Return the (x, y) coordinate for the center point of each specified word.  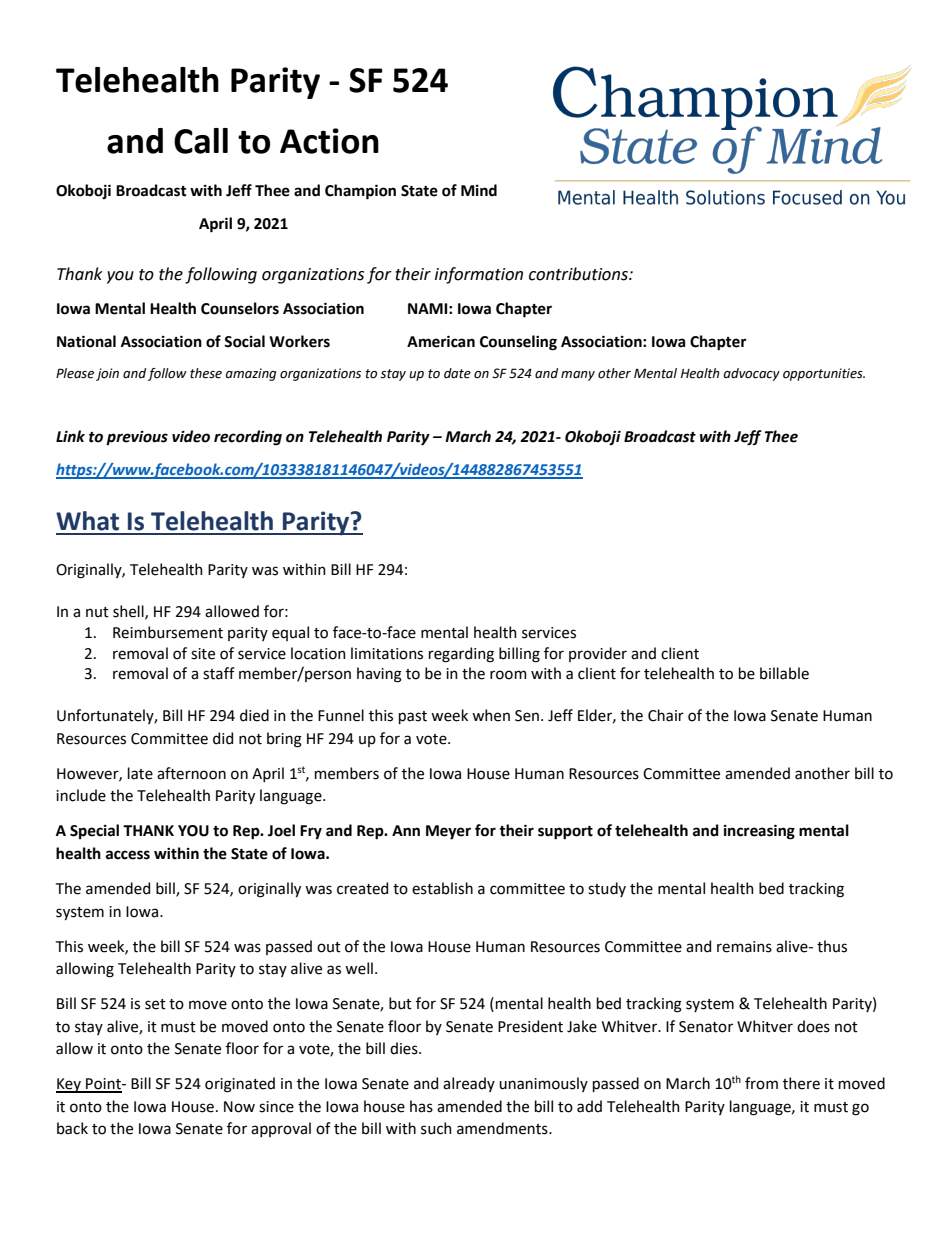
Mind (479, 190)
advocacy (752, 374)
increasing (759, 832)
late (140, 773)
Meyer (448, 832)
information (479, 275)
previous (137, 438)
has (421, 1106)
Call (201, 141)
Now (239, 1107)
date (457, 373)
